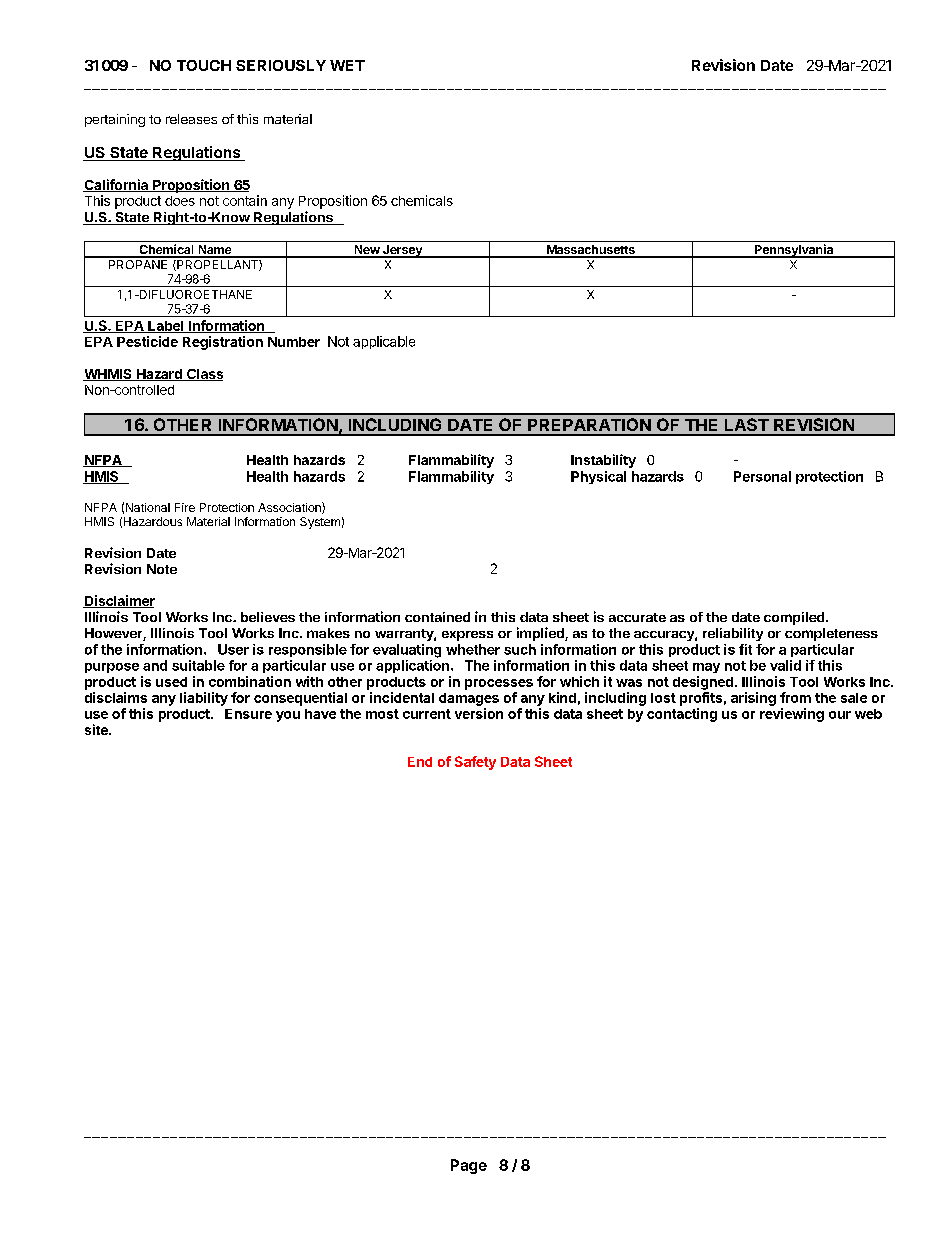  What do you see at coordinates (191, 119) in the page?
I see `releases` at bounding box center [191, 119].
